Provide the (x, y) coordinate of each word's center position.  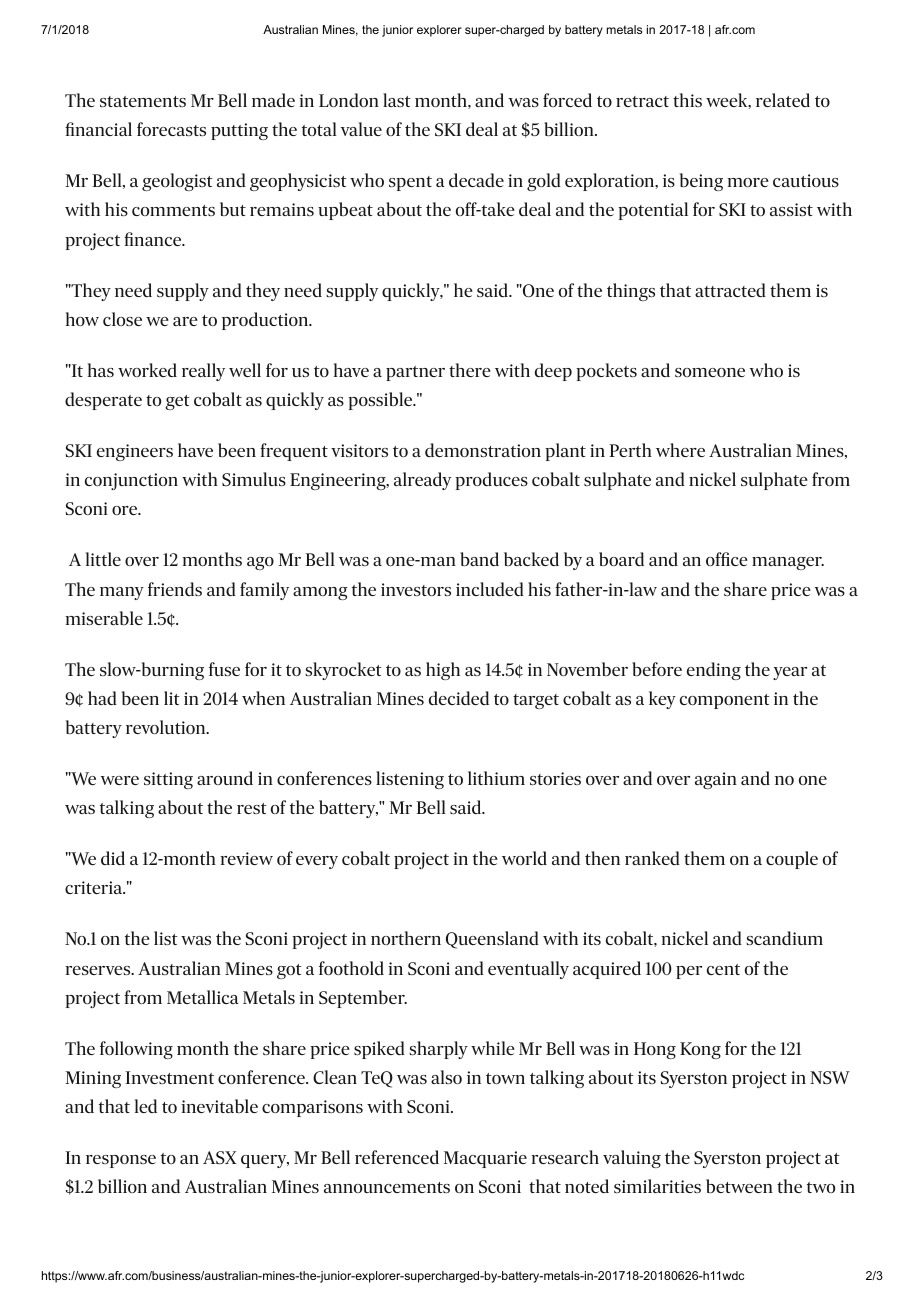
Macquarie (485, 1159)
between (739, 1186)
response (121, 1161)
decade (476, 180)
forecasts (171, 129)
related (783, 100)
